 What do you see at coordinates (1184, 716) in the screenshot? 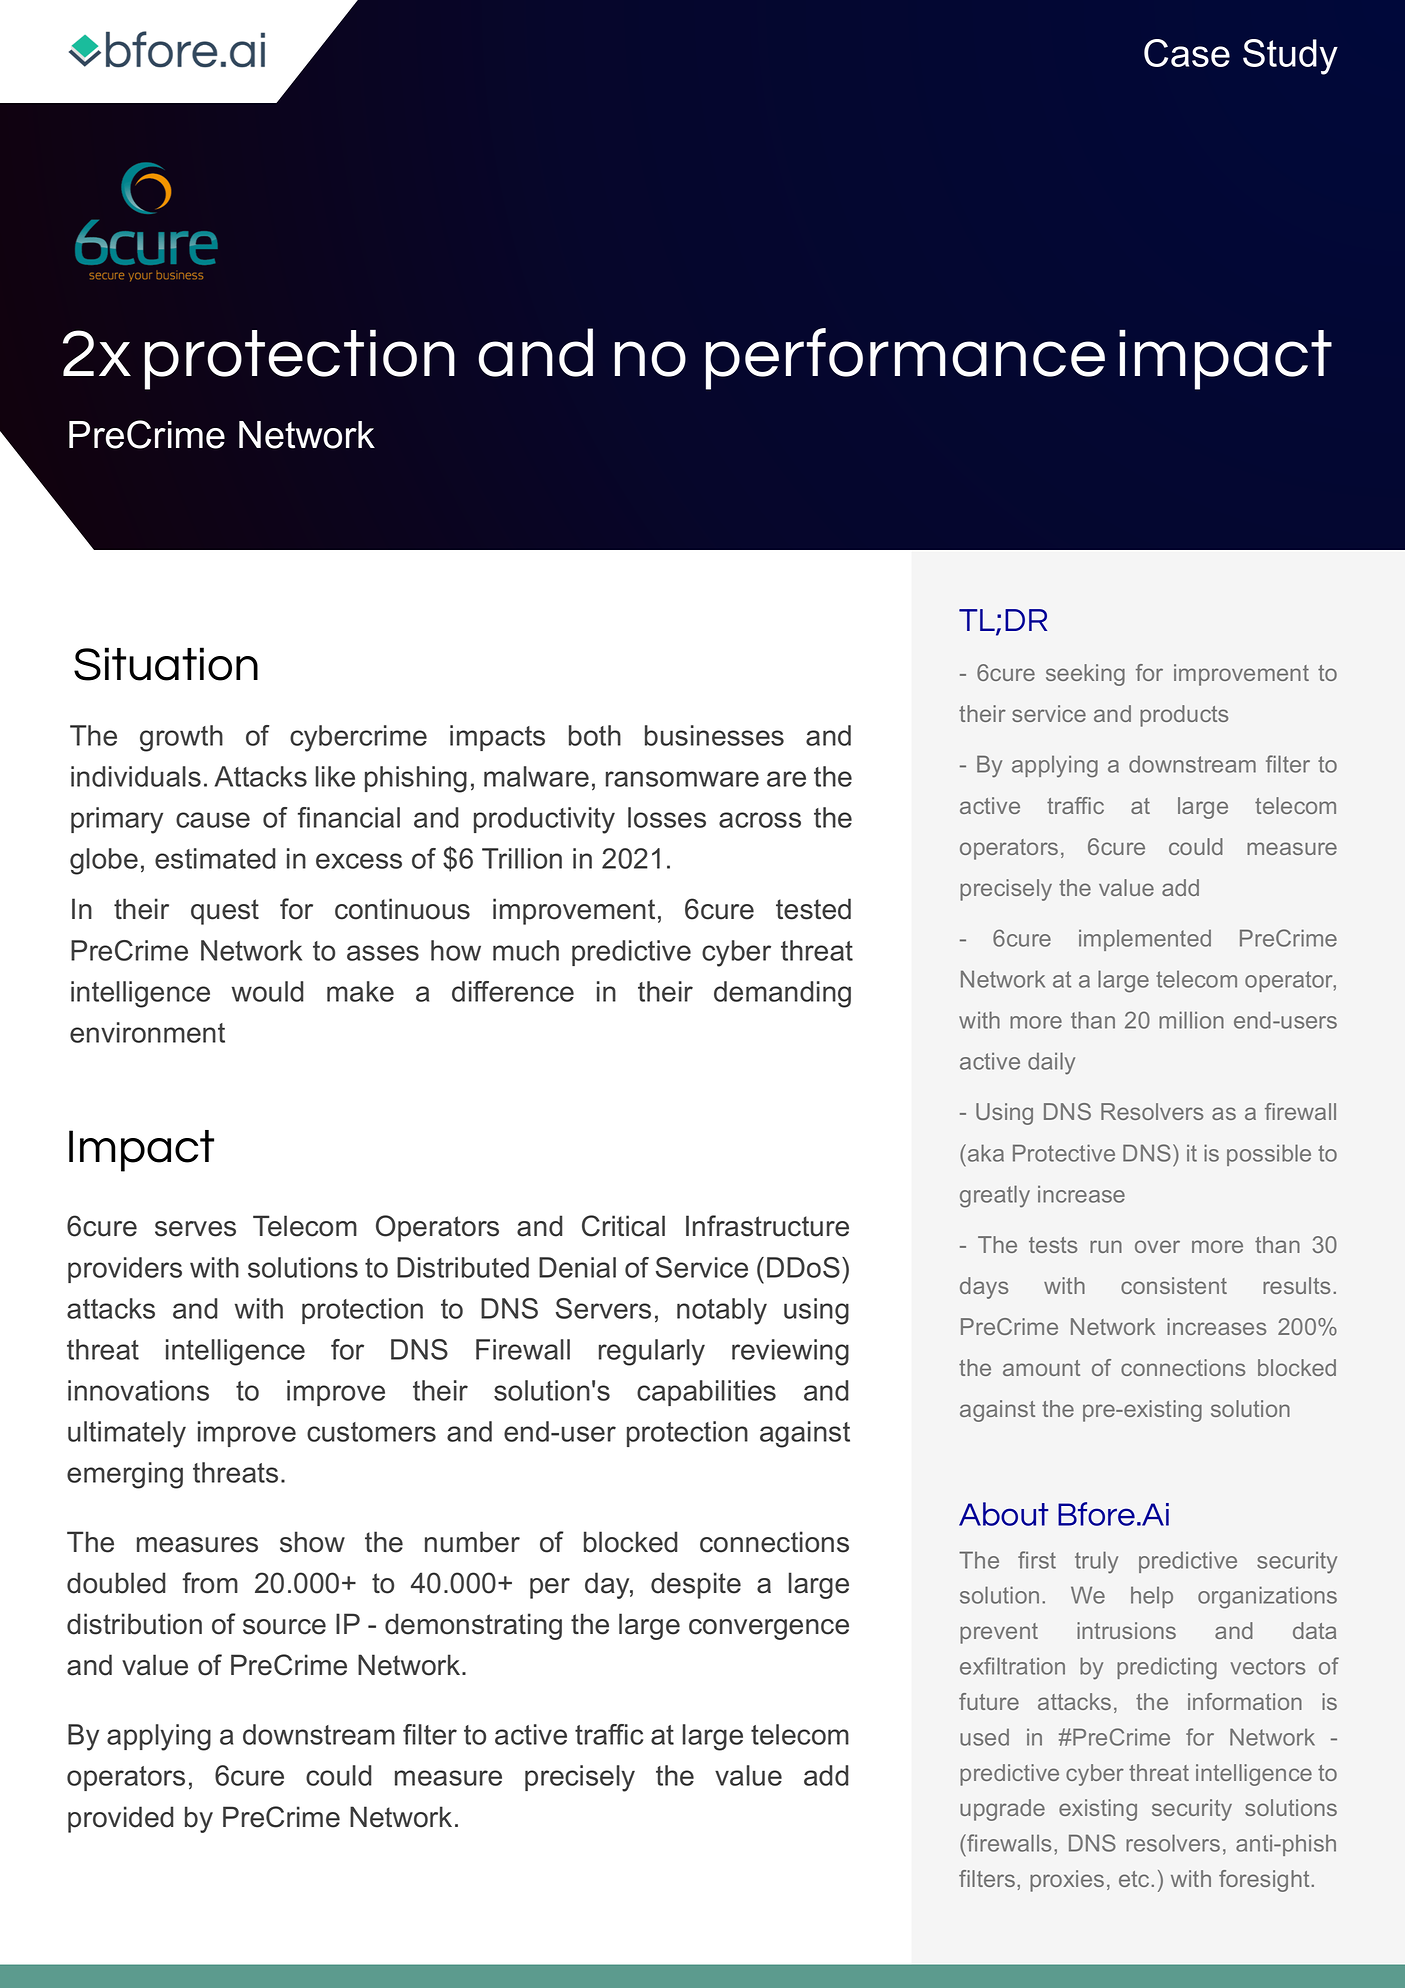
I see `products` at bounding box center [1184, 716].
